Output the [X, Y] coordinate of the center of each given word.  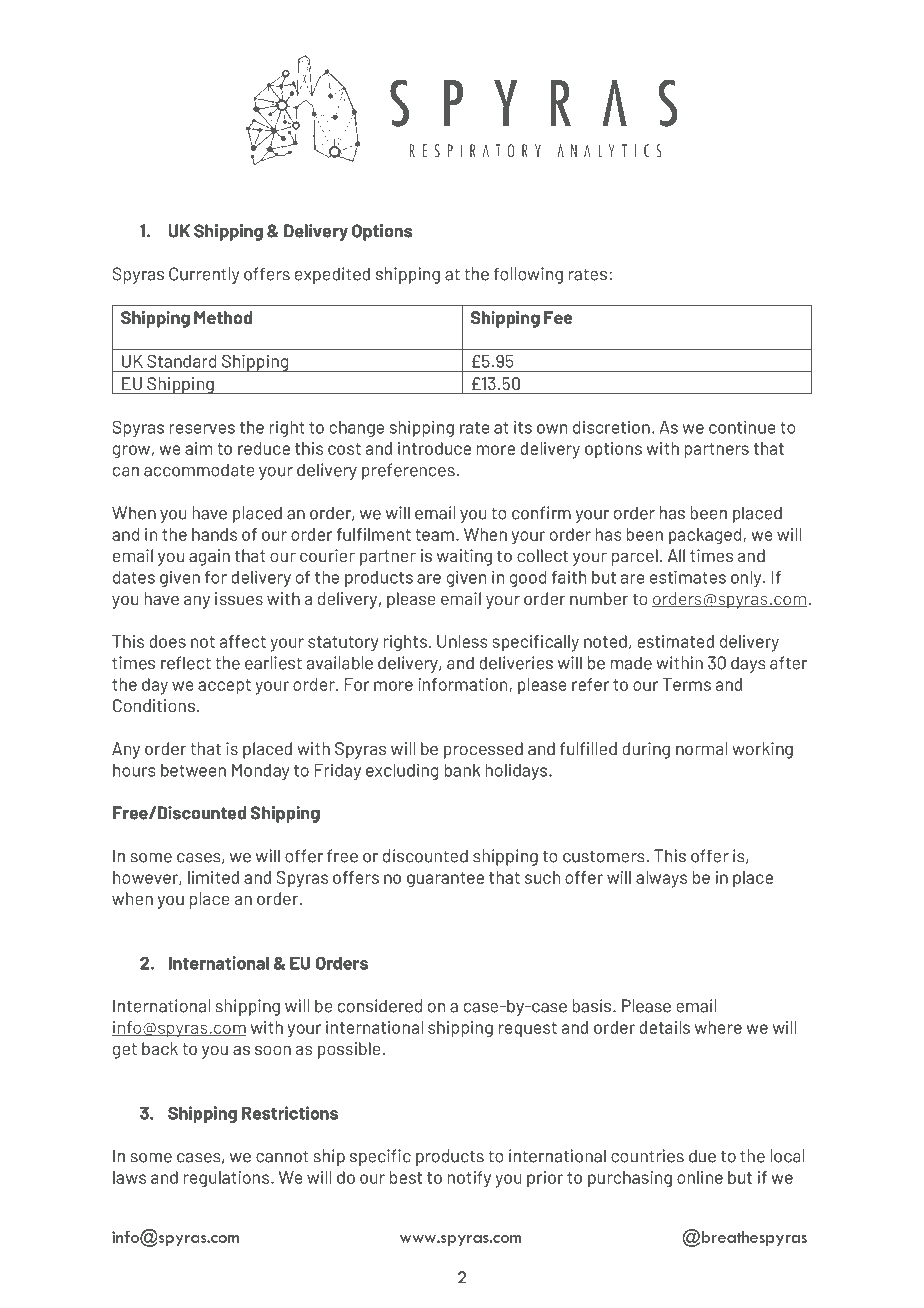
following [528, 275]
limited [213, 877]
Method [223, 317]
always [661, 879]
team [434, 535]
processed [483, 750]
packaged [706, 536]
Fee [558, 317]
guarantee [445, 880]
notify [469, 1179]
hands [214, 534]
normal [702, 748]
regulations [226, 1179]
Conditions [154, 705]
